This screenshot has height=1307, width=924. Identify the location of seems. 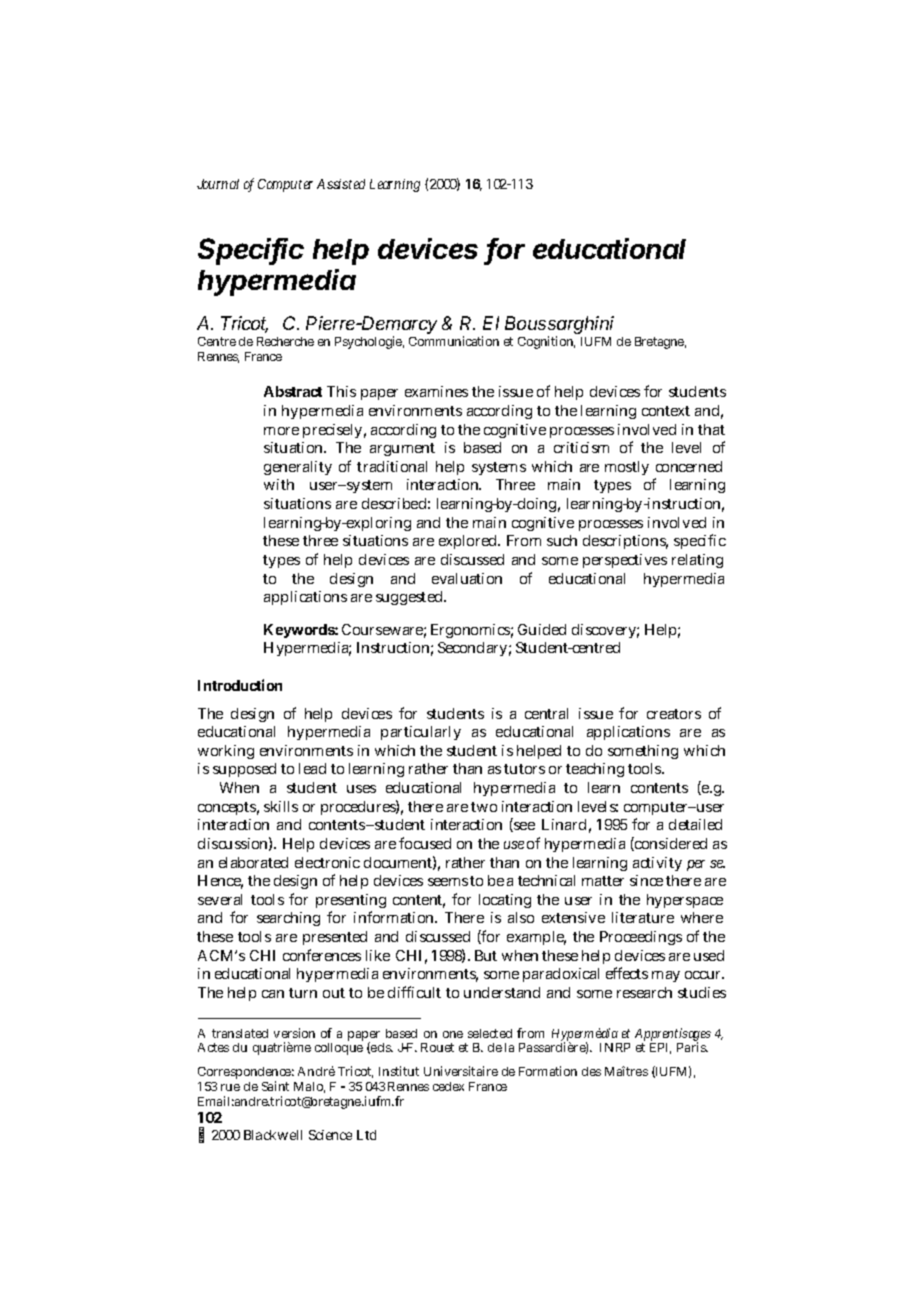
(448, 882).
